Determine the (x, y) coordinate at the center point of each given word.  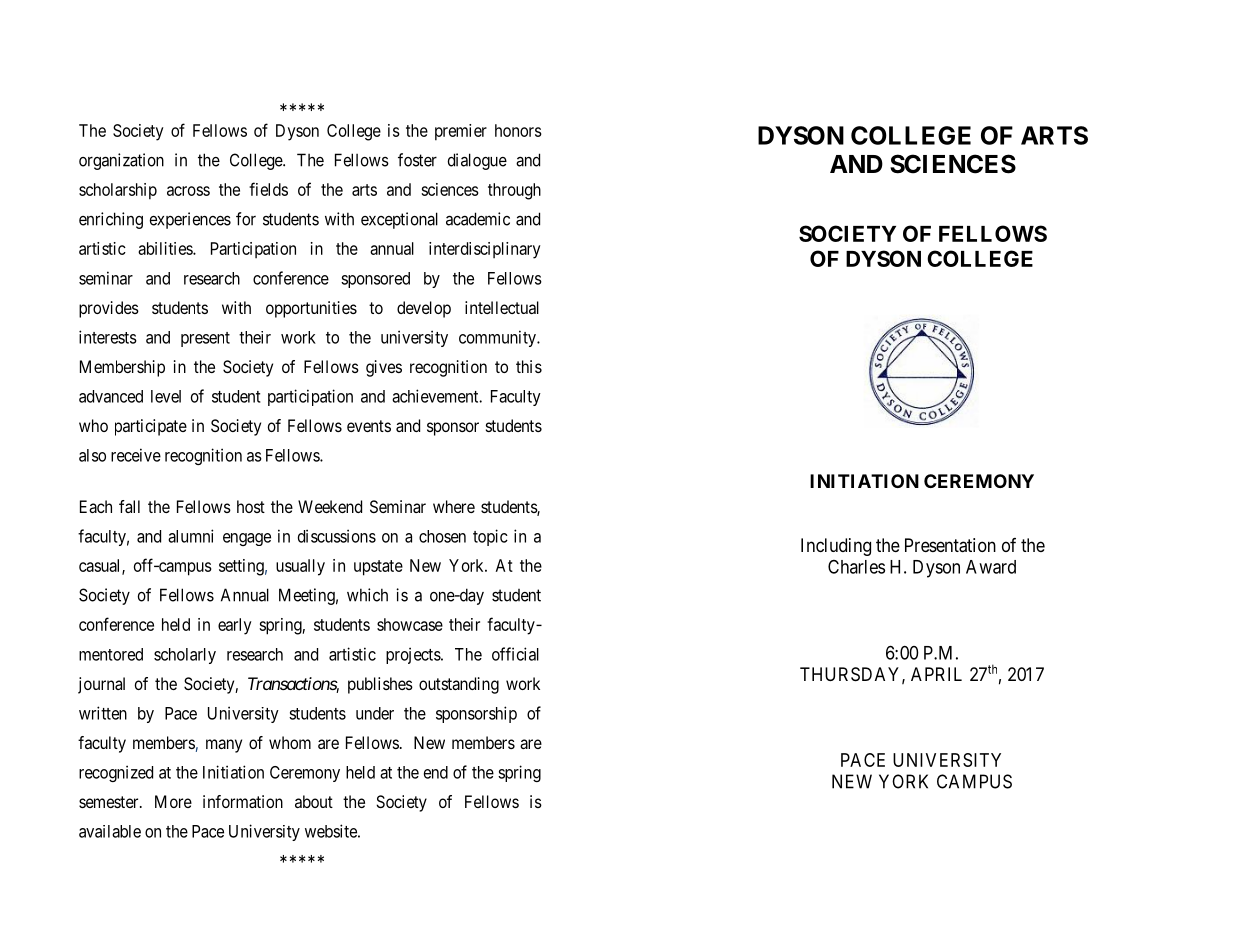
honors (518, 130)
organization (121, 161)
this (529, 366)
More (173, 801)
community (498, 338)
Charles (856, 567)
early (235, 626)
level (166, 396)
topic (490, 537)
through (514, 191)
